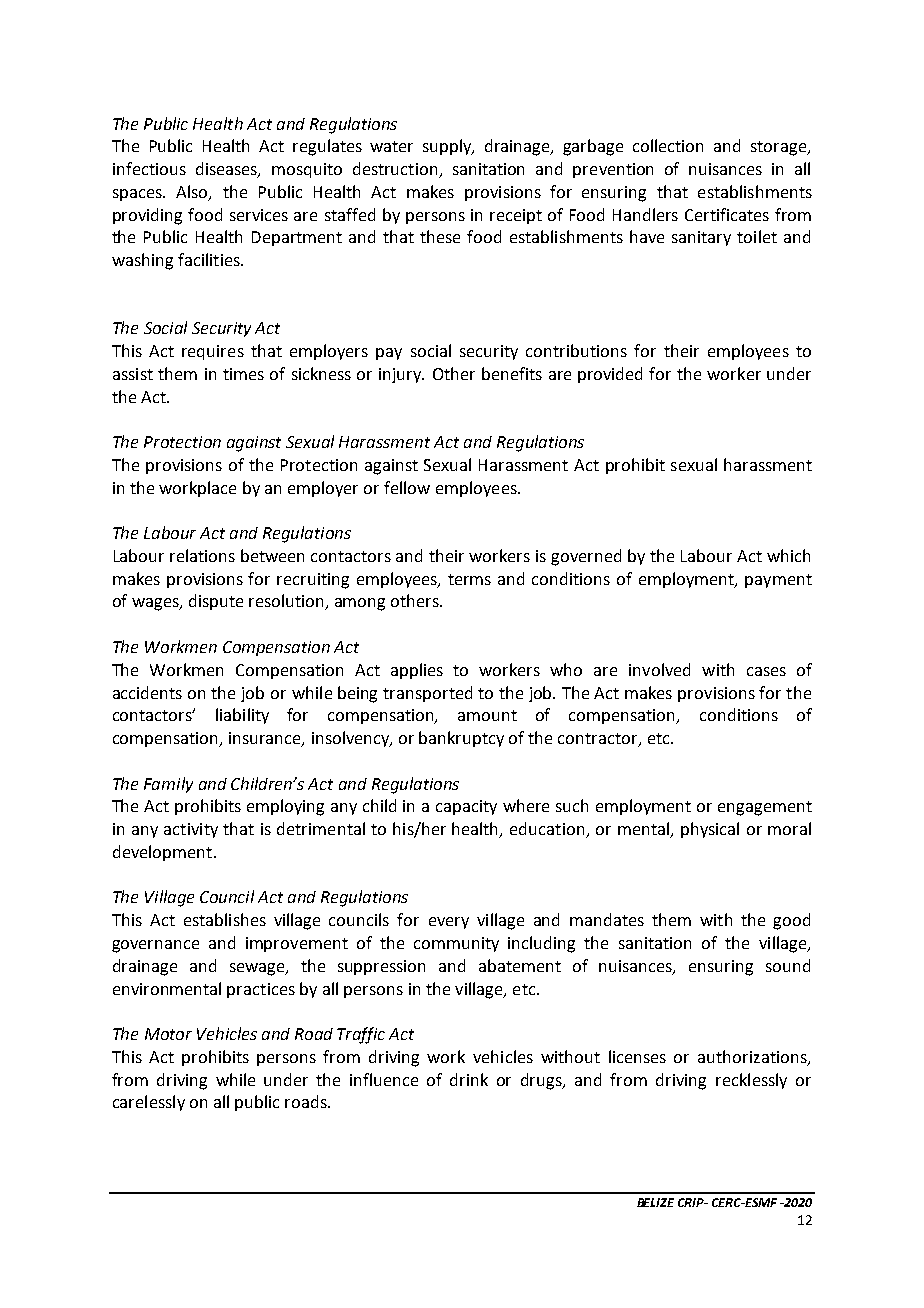 The width and height of the screenshot is (924, 1308). What do you see at coordinates (448, 147) in the screenshot?
I see `supply` at bounding box center [448, 147].
